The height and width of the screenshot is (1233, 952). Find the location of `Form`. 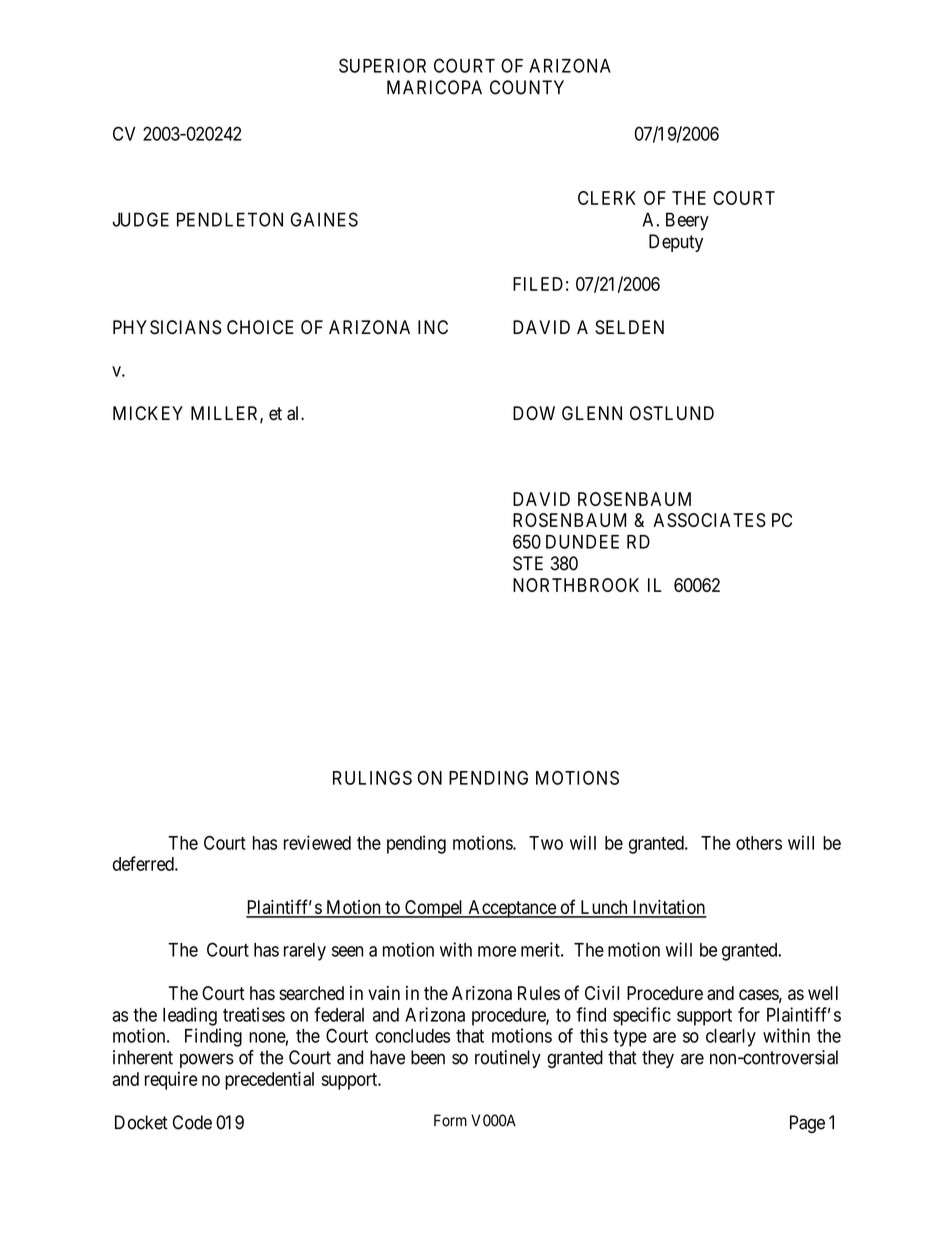

Form is located at coordinates (450, 1120).
